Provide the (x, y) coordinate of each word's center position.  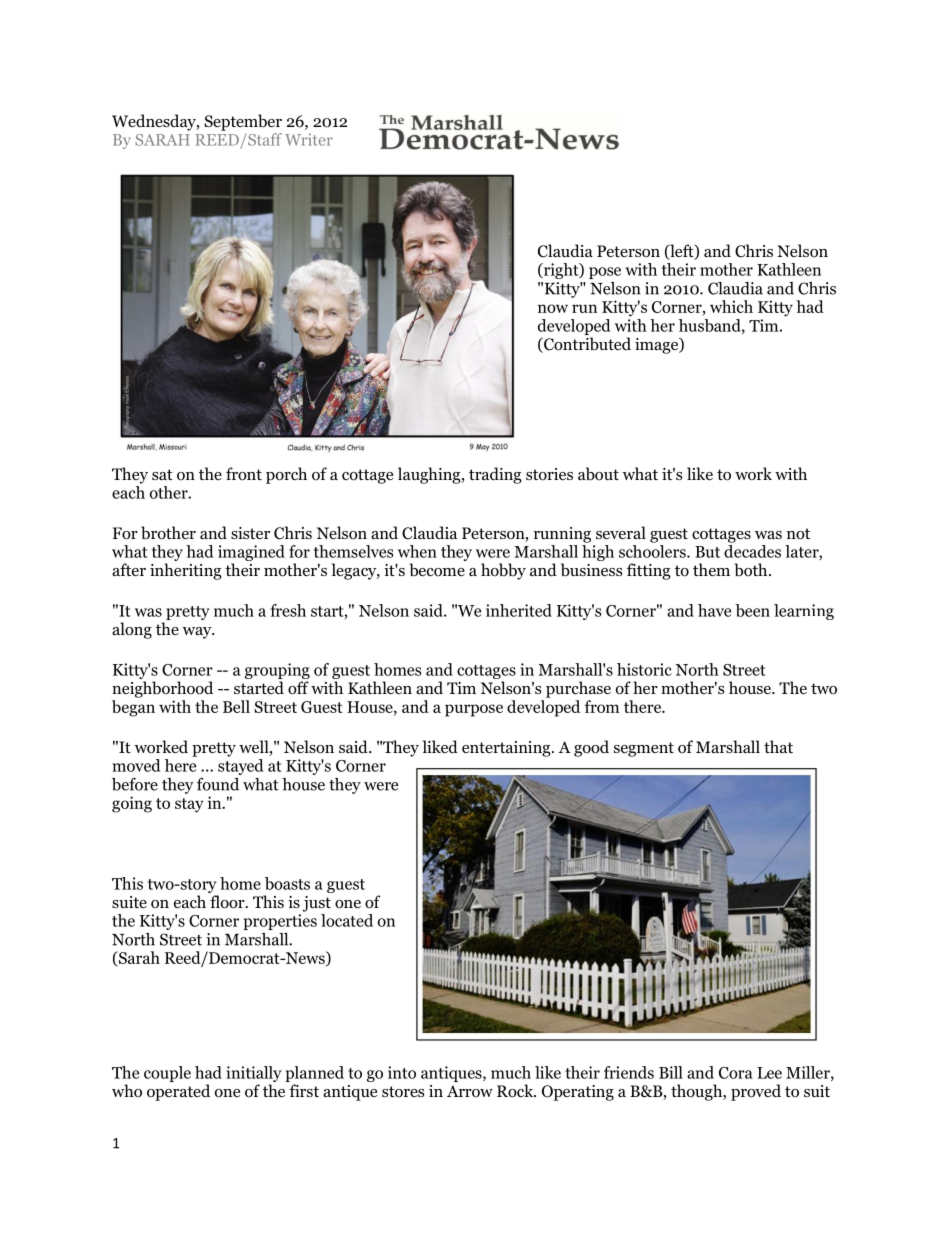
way (198, 633)
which (731, 306)
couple (167, 1074)
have (714, 610)
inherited (519, 610)
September (243, 122)
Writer (309, 139)
